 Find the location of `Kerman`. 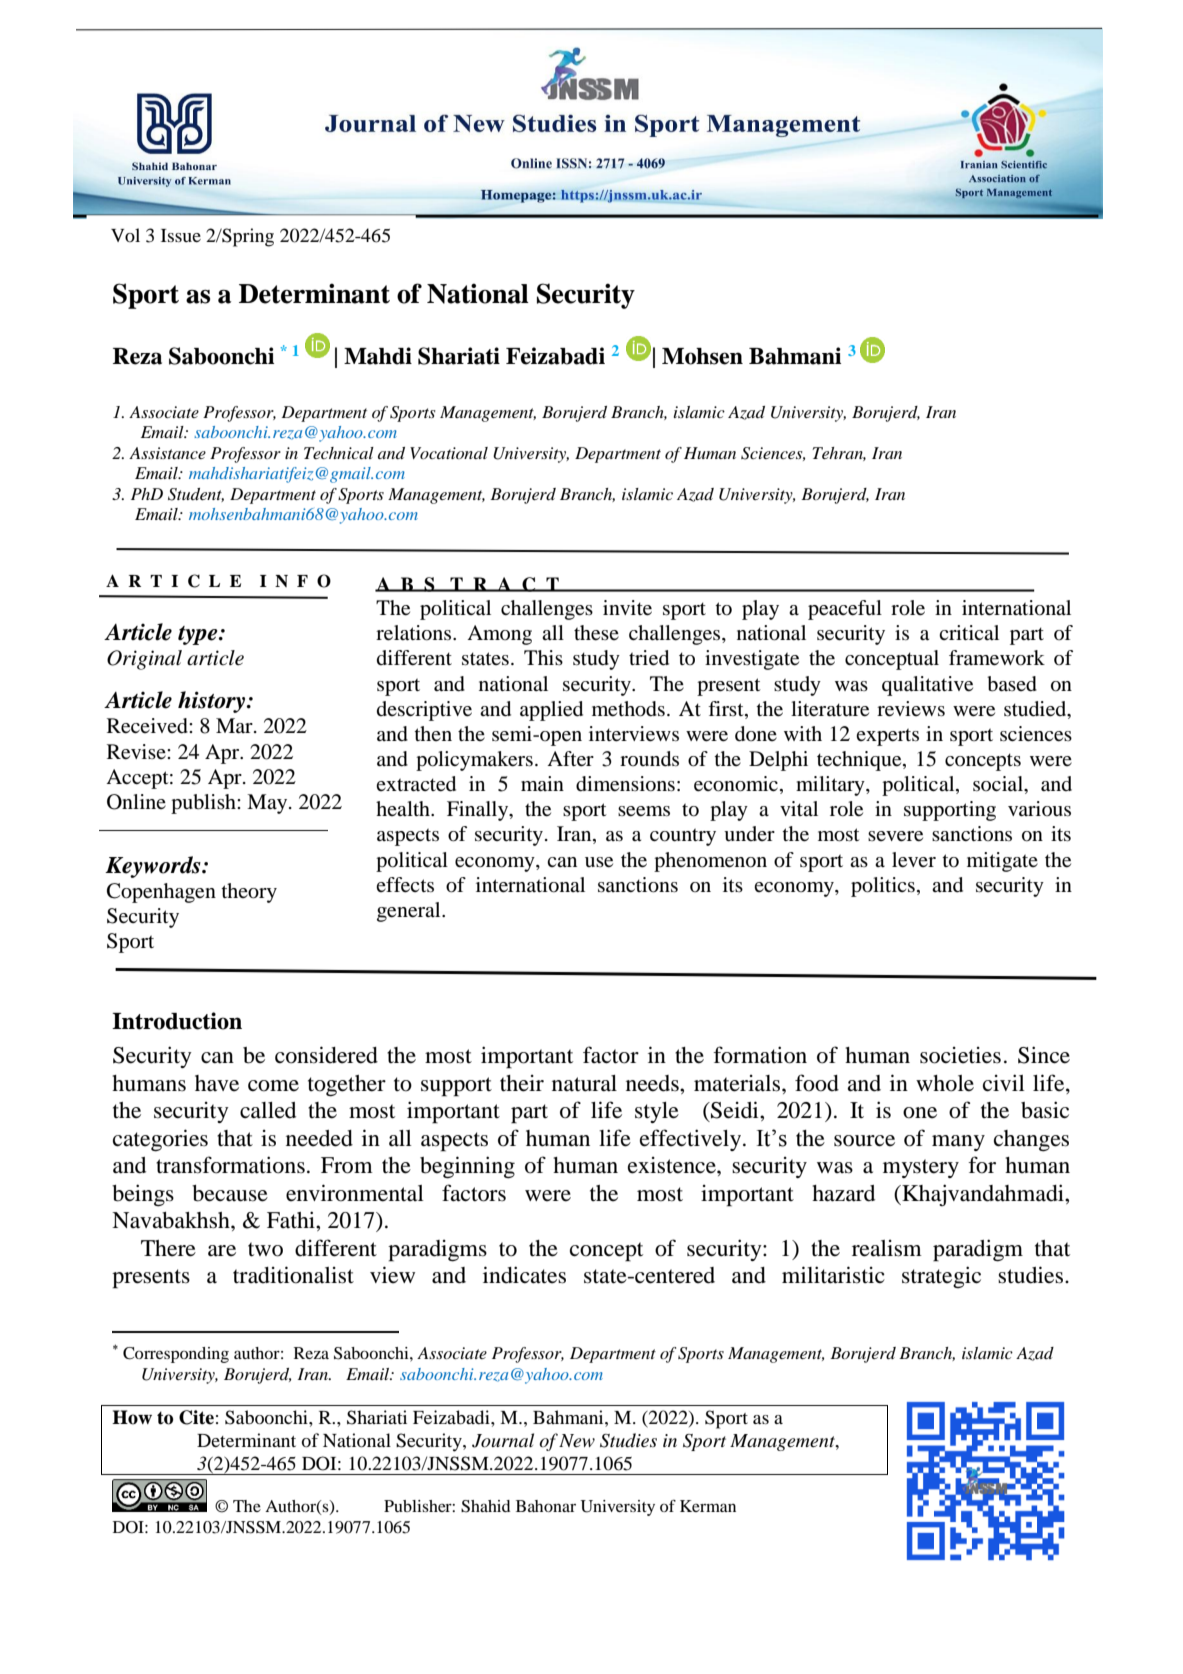

Kerman is located at coordinates (708, 1506).
